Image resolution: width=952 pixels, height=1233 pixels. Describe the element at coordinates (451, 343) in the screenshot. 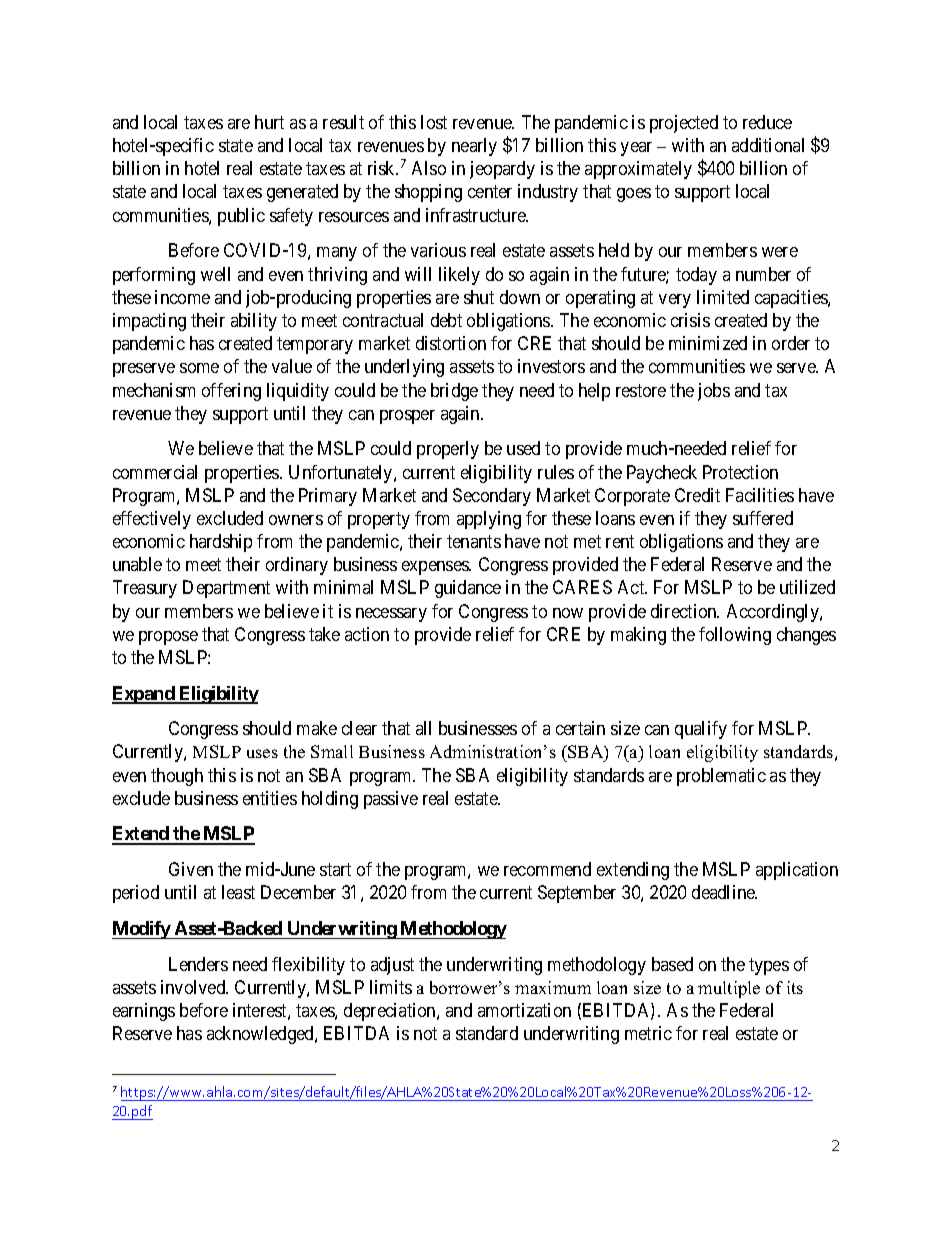

I see `distortion` at that location.
